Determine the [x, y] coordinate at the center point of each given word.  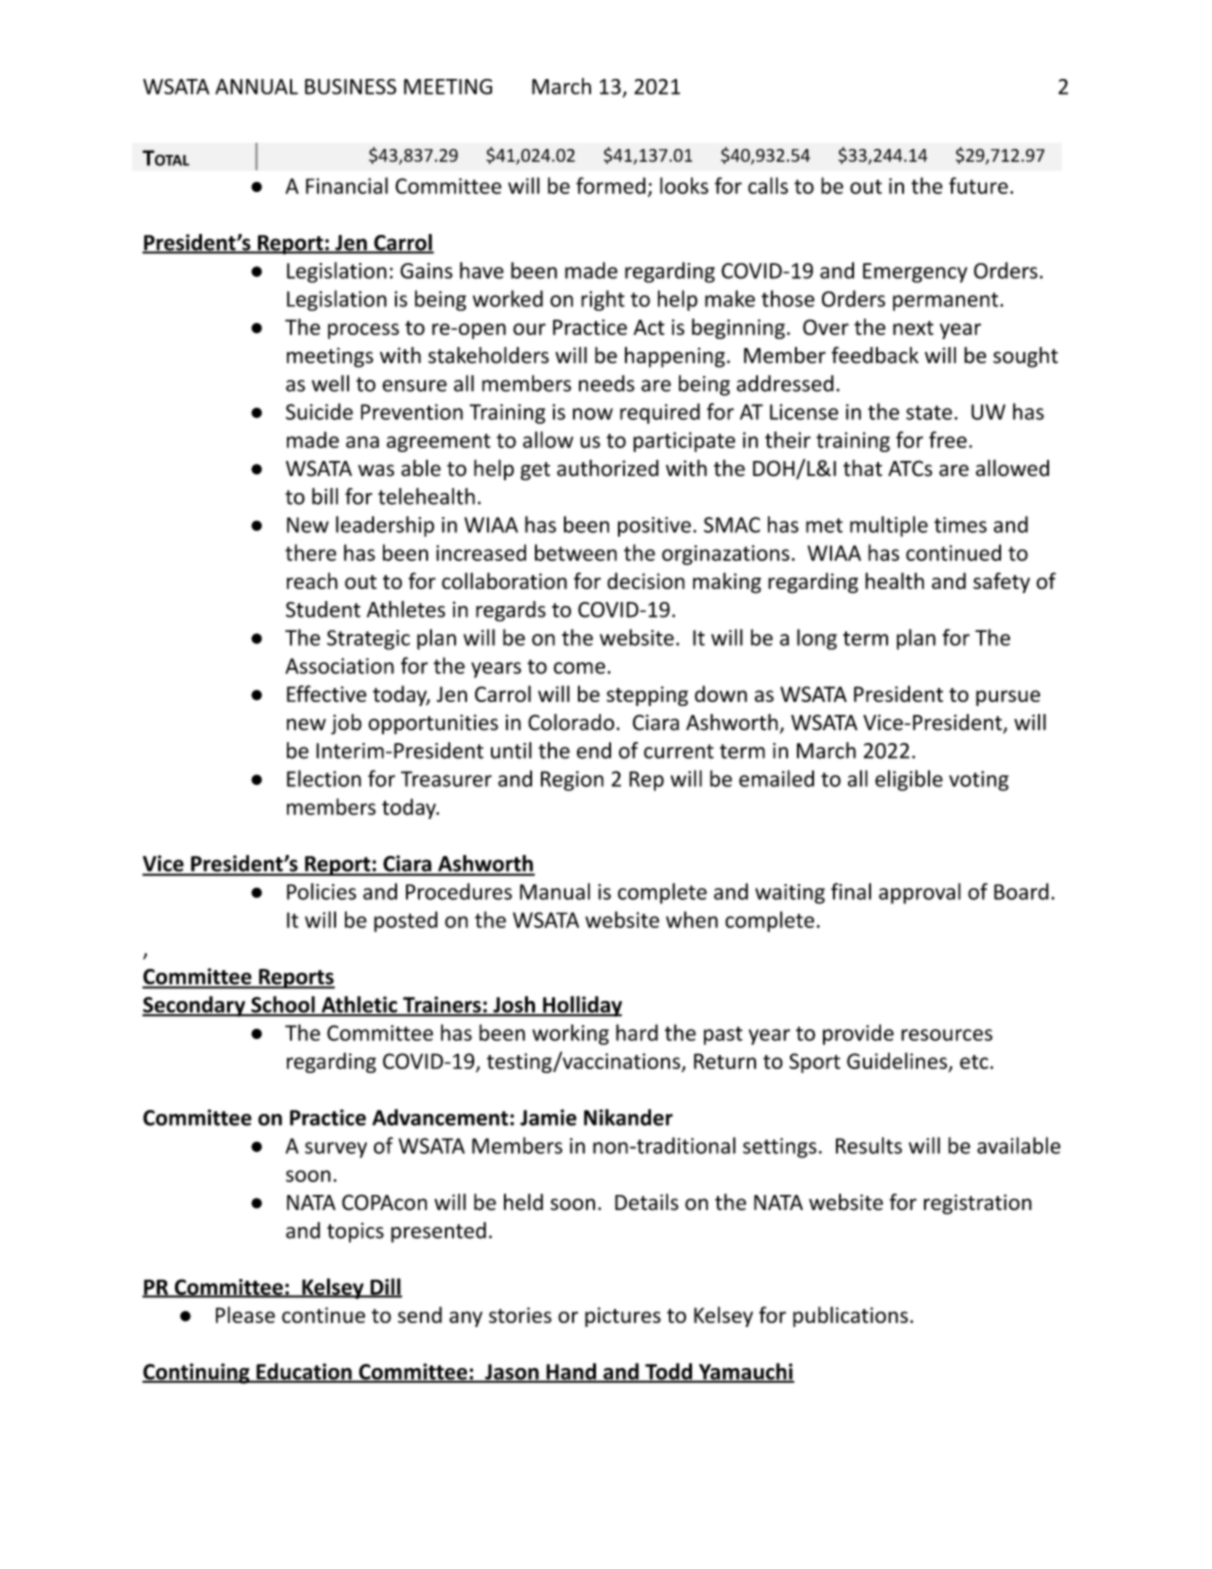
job [346, 724]
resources [947, 1035]
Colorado [571, 722]
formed [611, 185]
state [929, 412]
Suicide [319, 411]
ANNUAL [256, 87]
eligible [909, 780]
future [978, 185]
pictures [623, 1317]
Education [304, 1372]
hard [637, 1032]
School [283, 1005]
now [593, 414]
